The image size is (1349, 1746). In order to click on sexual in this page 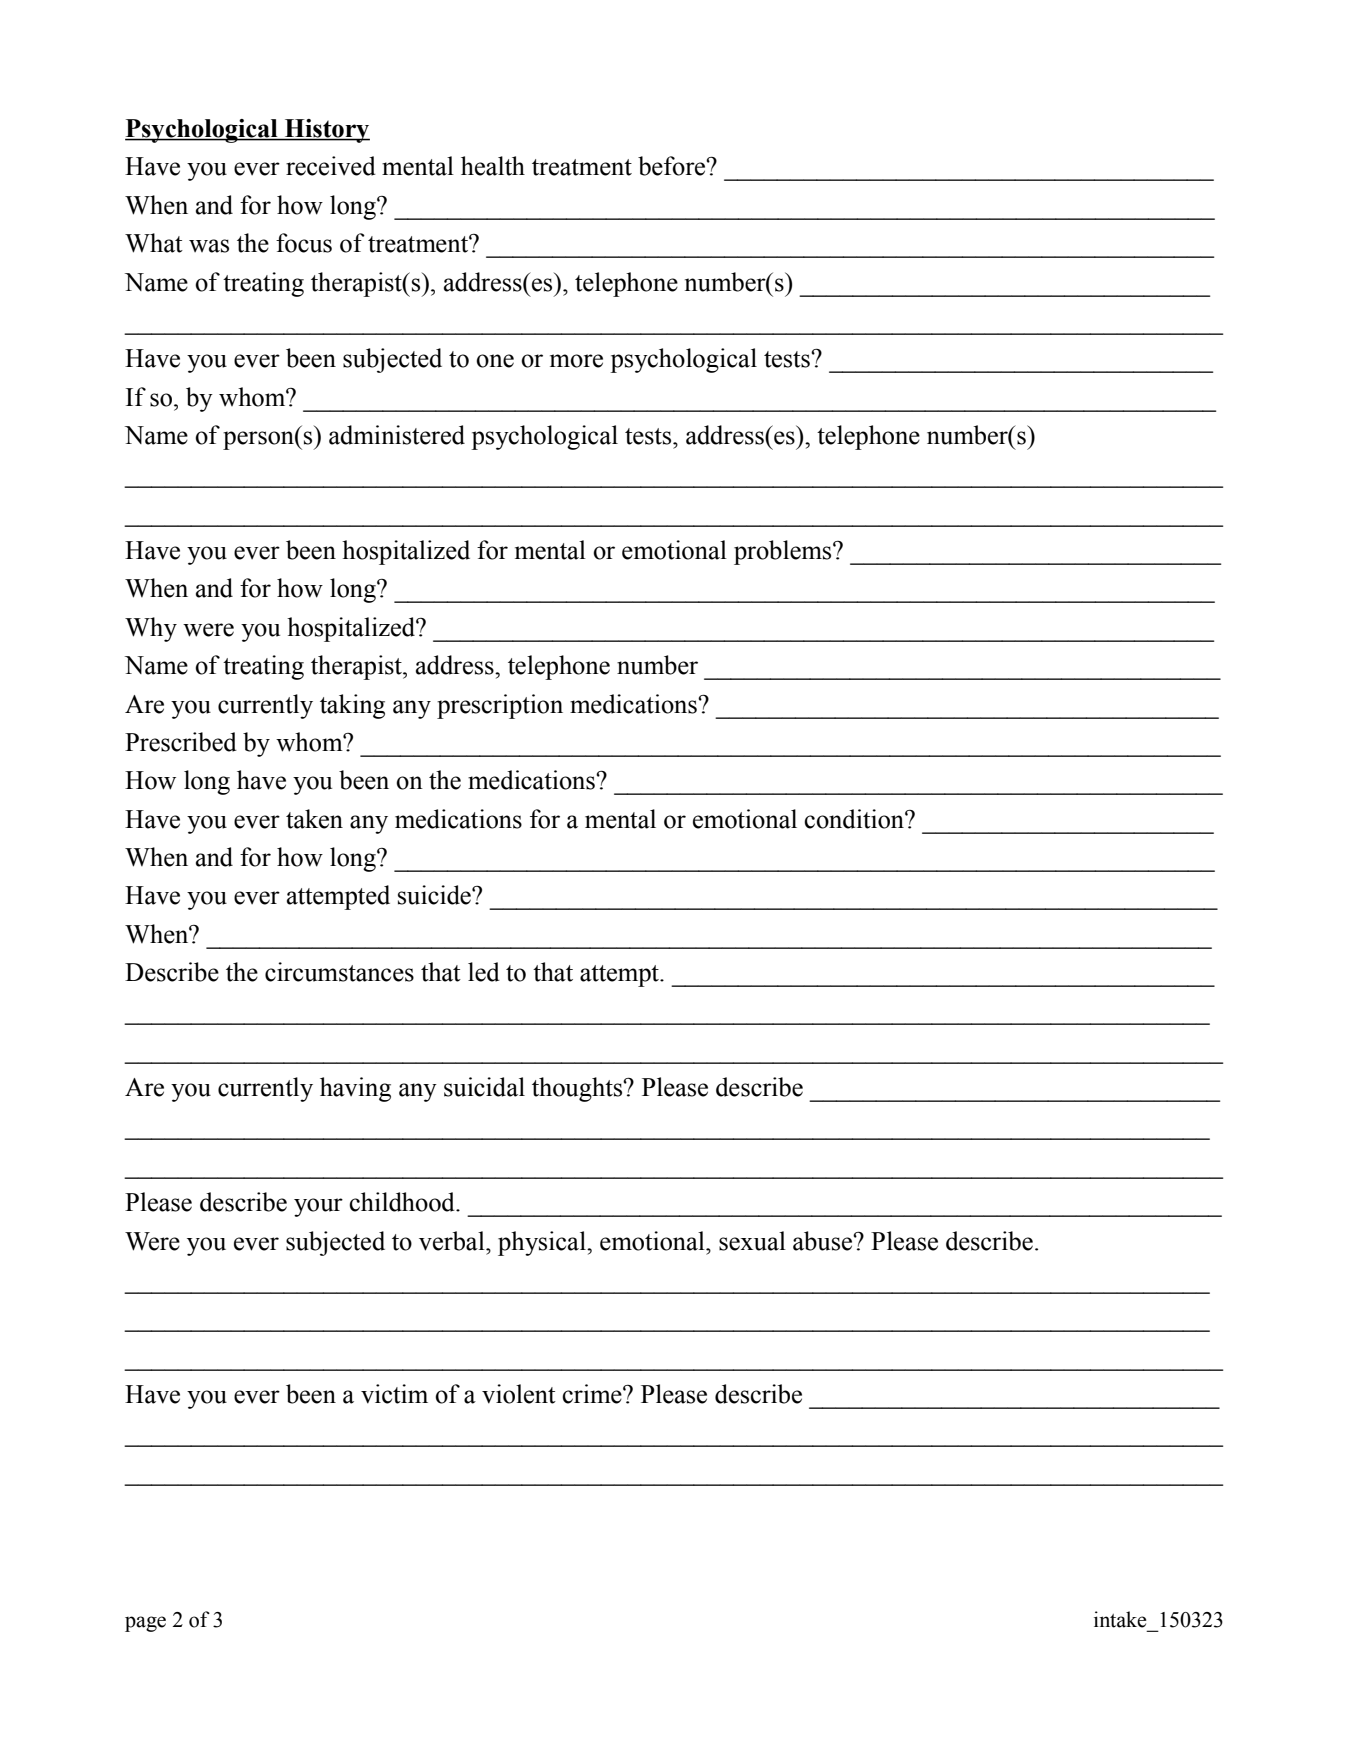, I will do `click(752, 1241)`.
